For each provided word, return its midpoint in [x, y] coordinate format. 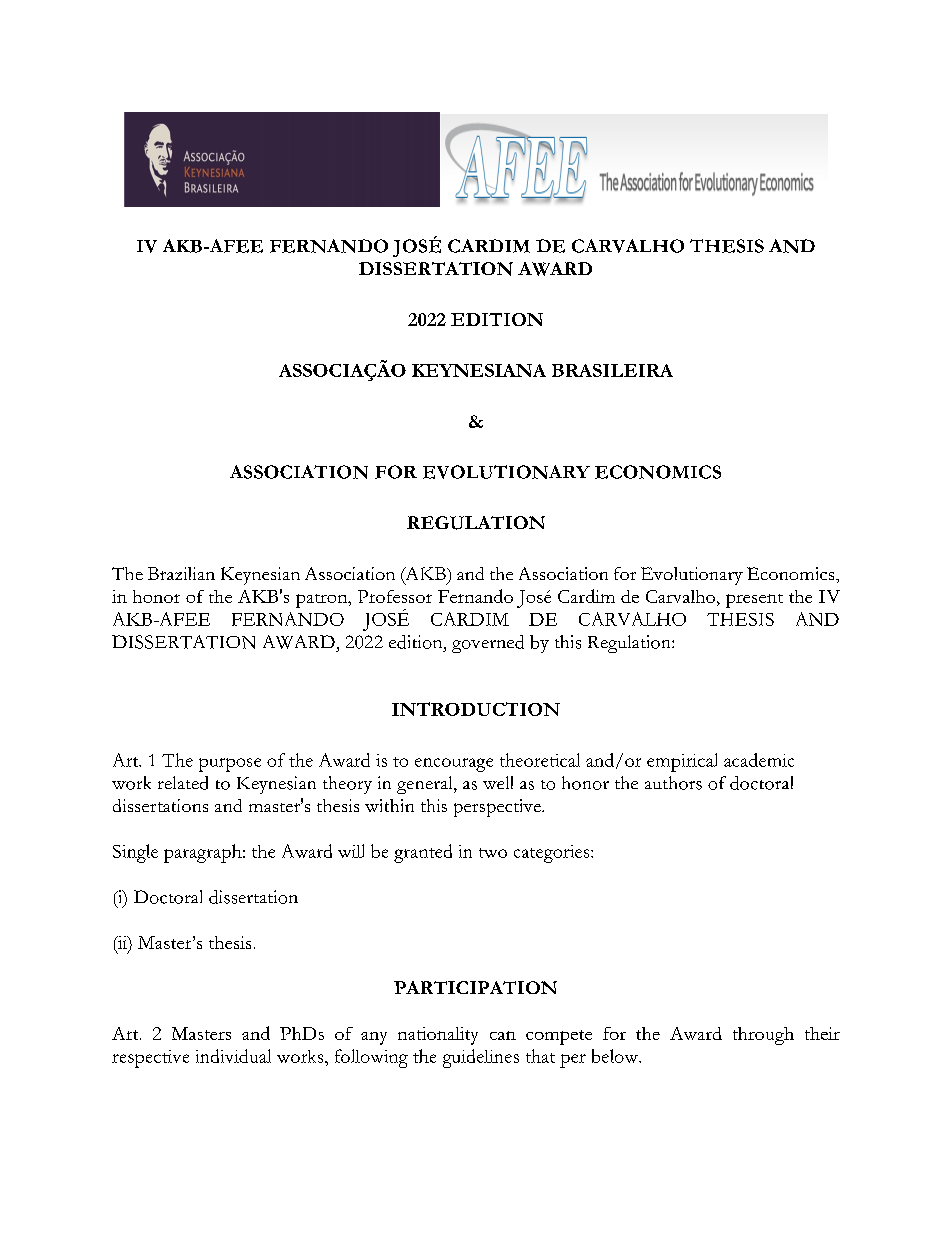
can [503, 1035]
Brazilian [181, 573]
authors [673, 783]
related [183, 783]
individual [233, 1056]
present [754, 601]
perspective [498, 808]
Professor [395, 596]
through [763, 1036]
